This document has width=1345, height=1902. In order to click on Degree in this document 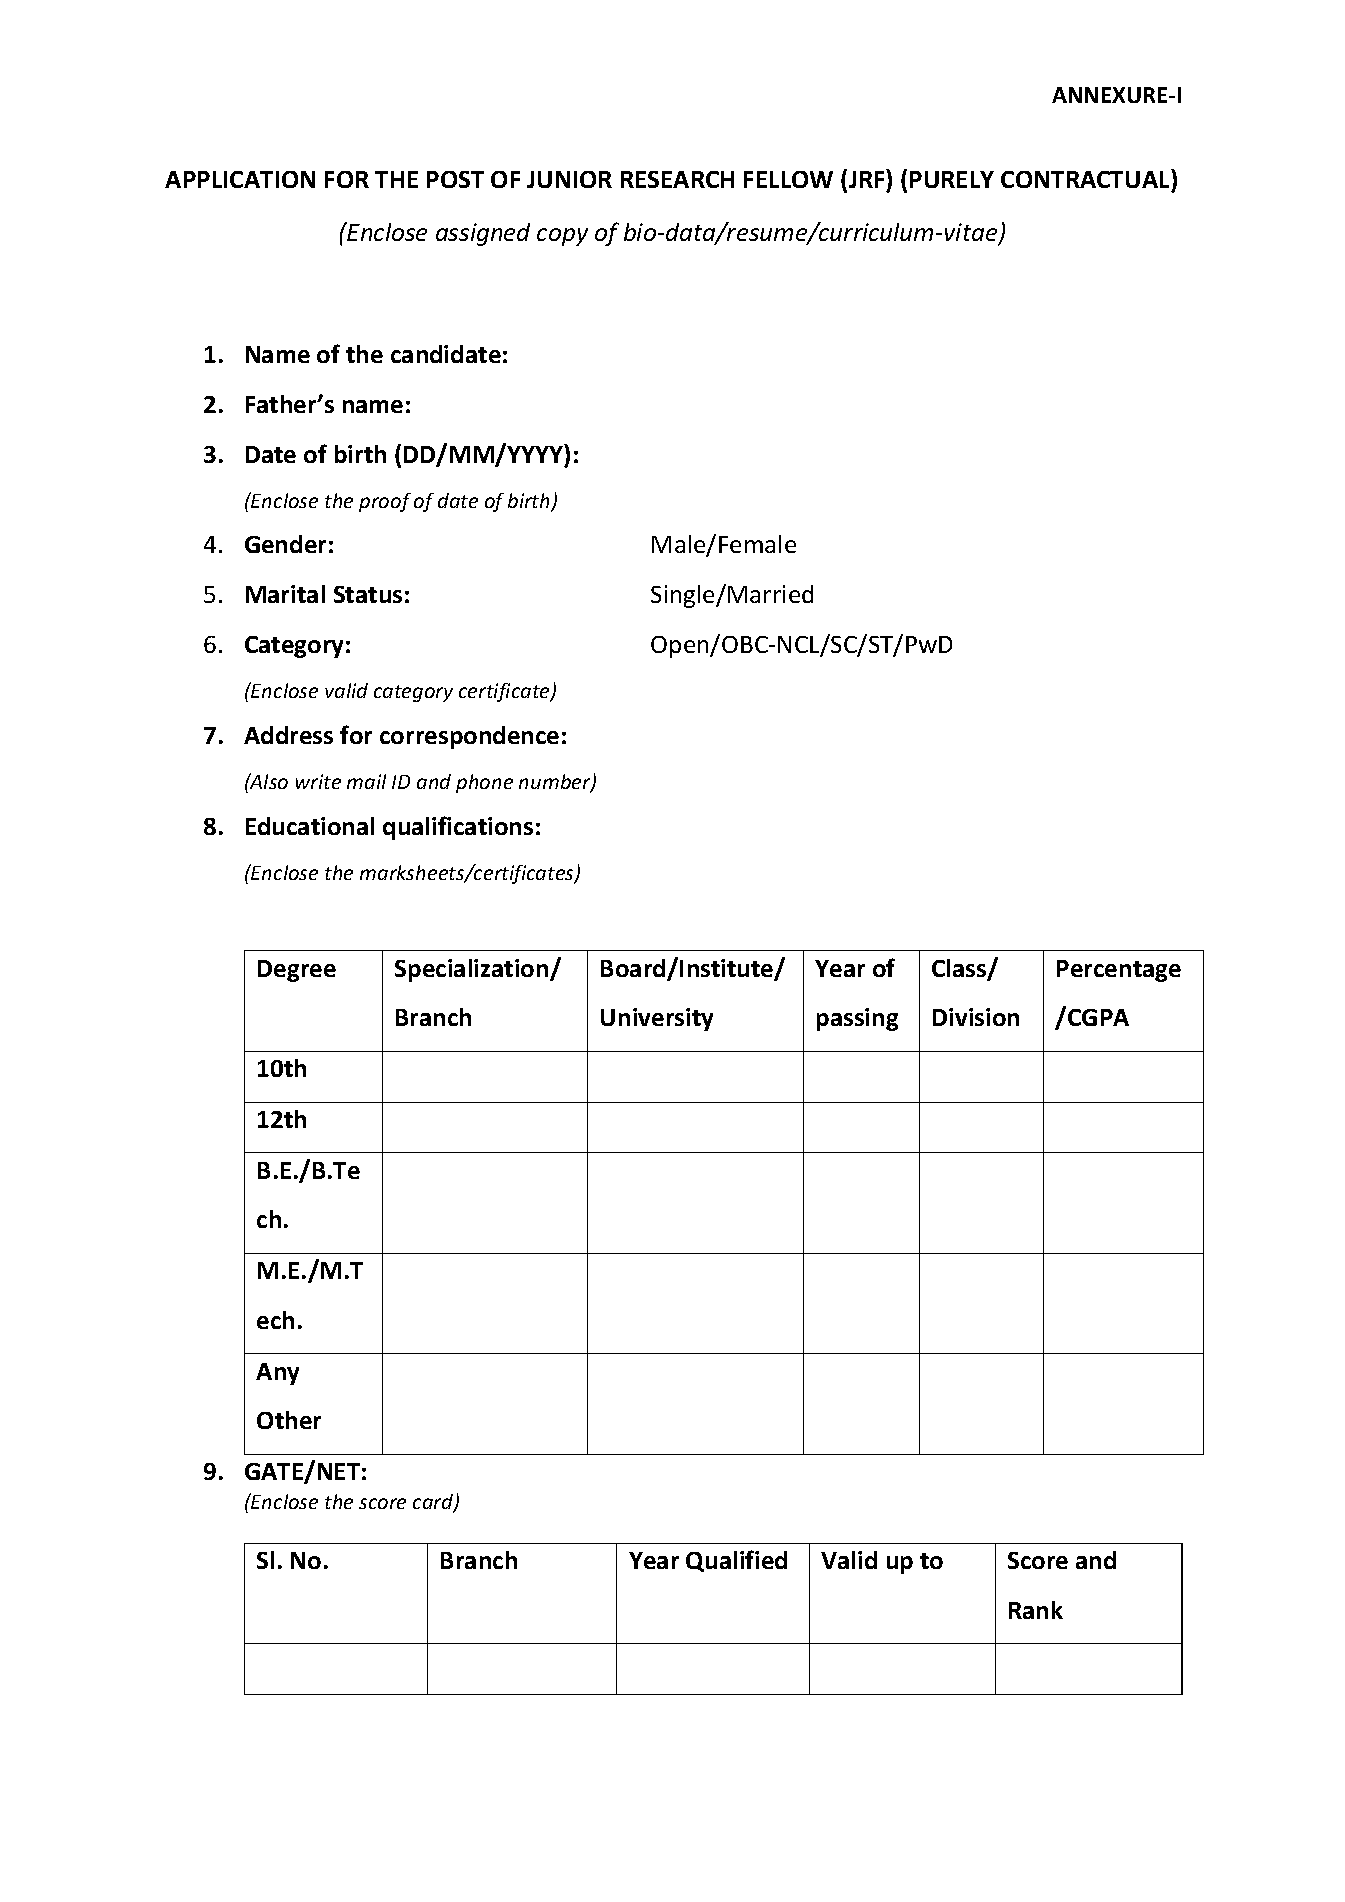, I will do `click(297, 971)`.
